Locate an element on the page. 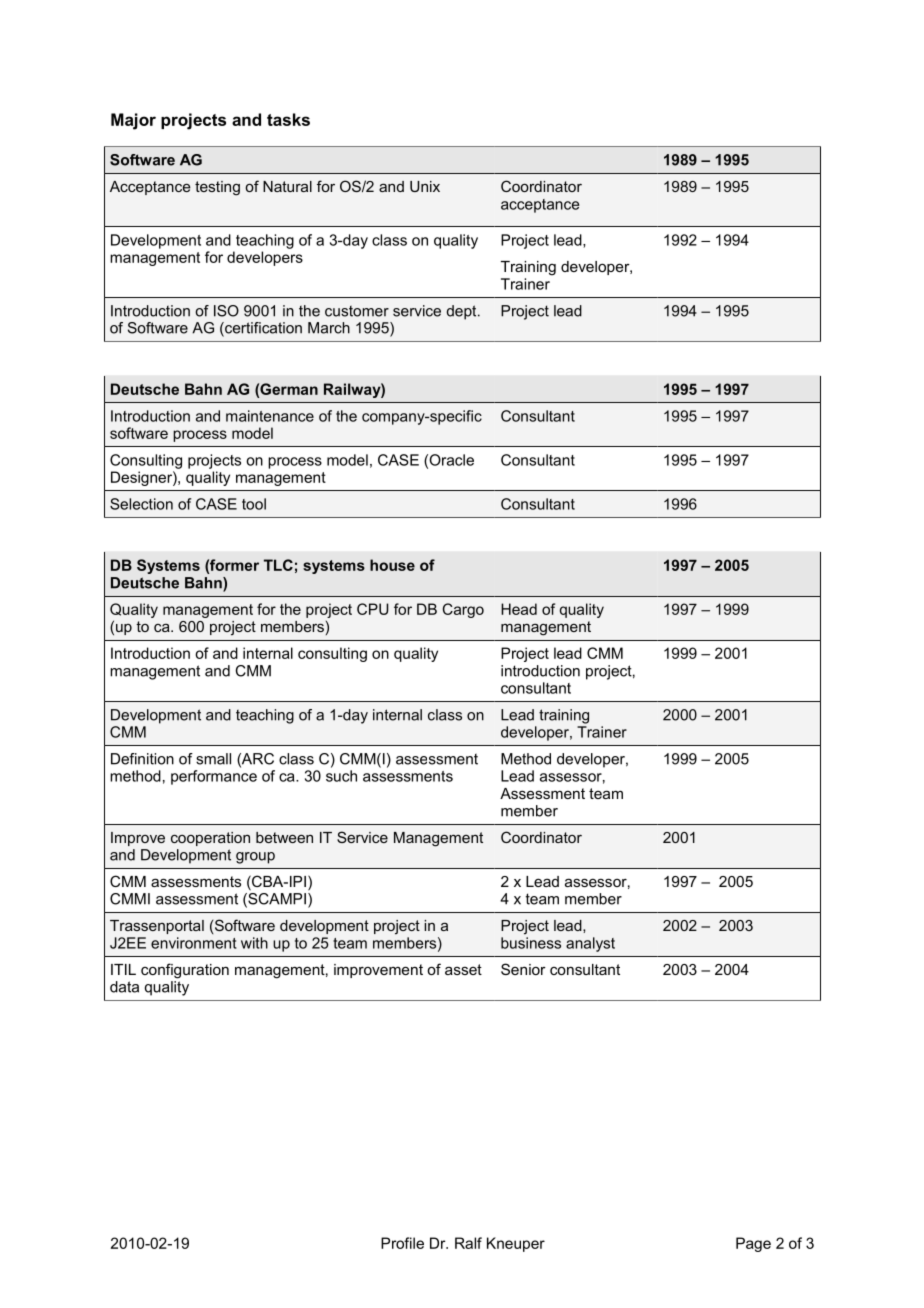 The width and height of the document is (924, 1308). testing is located at coordinates (217, 188).
